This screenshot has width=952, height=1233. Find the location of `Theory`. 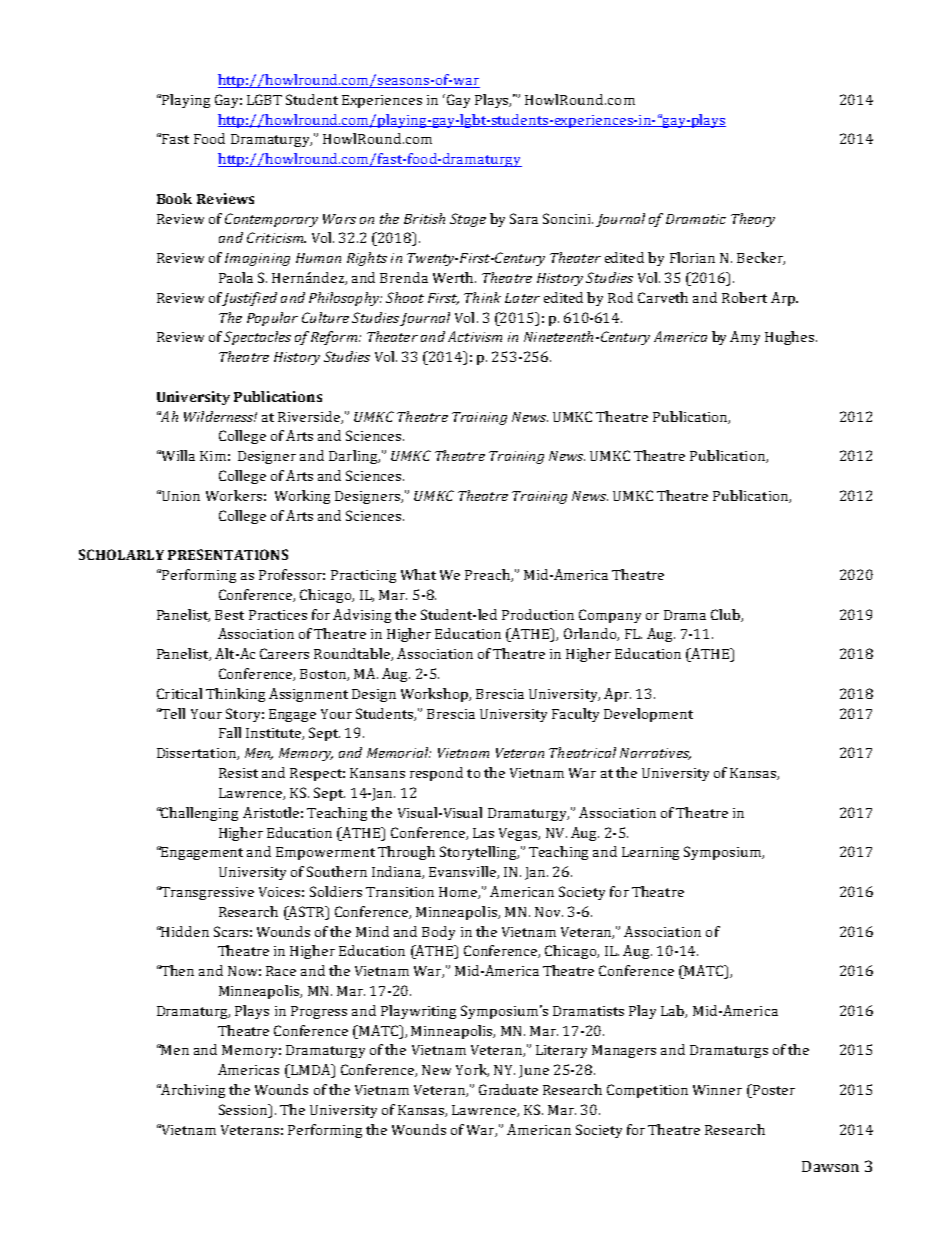

Theory is located at coordinates (753, 220).
